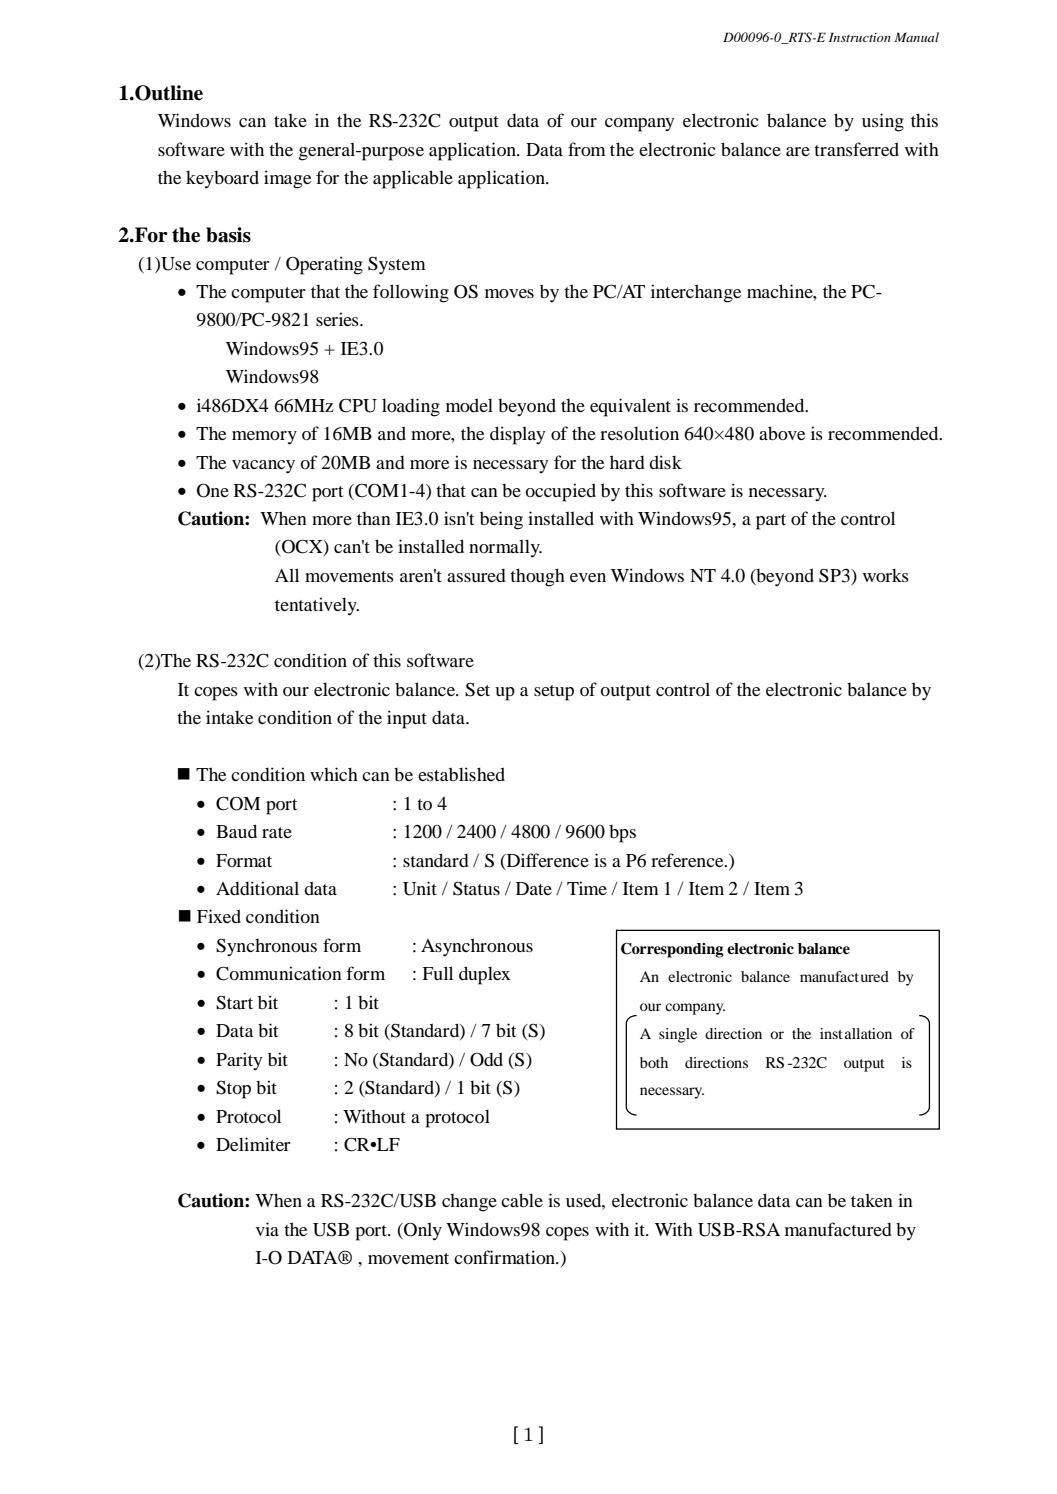 This screenshot has width=1057, height=1494. Describe the element at coordinates (622, 834) in the screenshot. I see `bps` at that location.
